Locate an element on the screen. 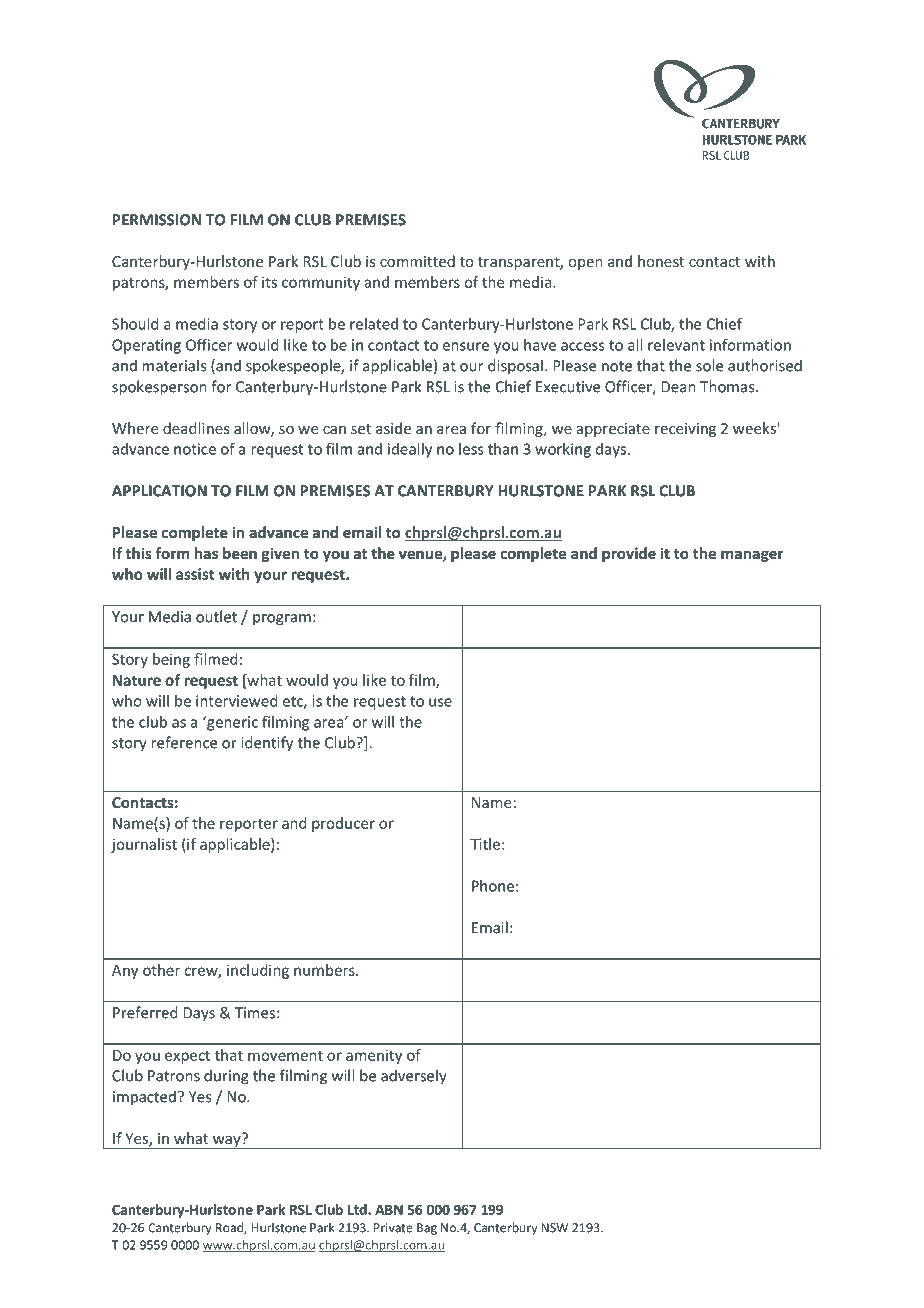  other is located at coordinates (161, 970).
